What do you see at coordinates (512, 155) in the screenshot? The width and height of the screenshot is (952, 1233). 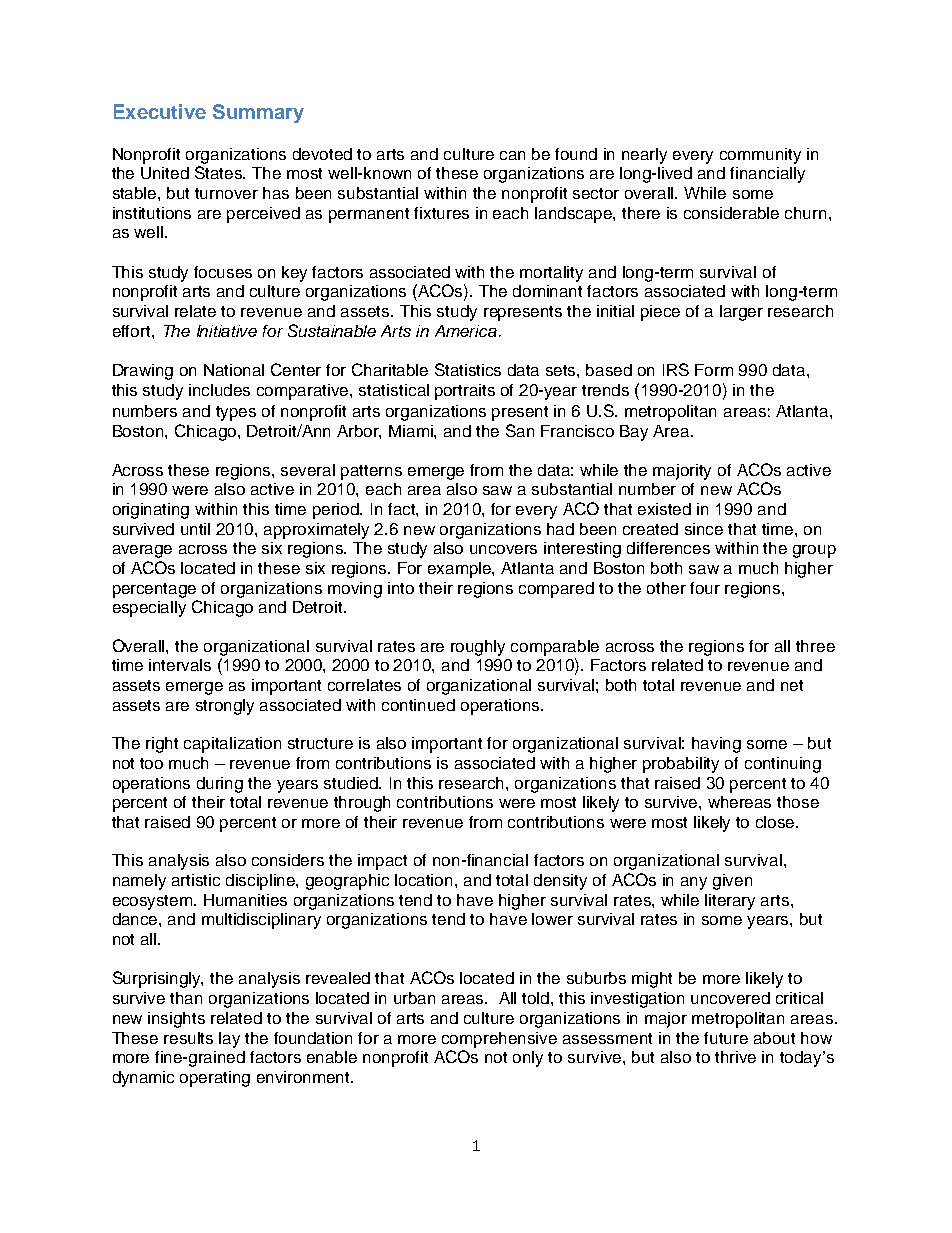 I see `can` at bounding box center [512, 155].
